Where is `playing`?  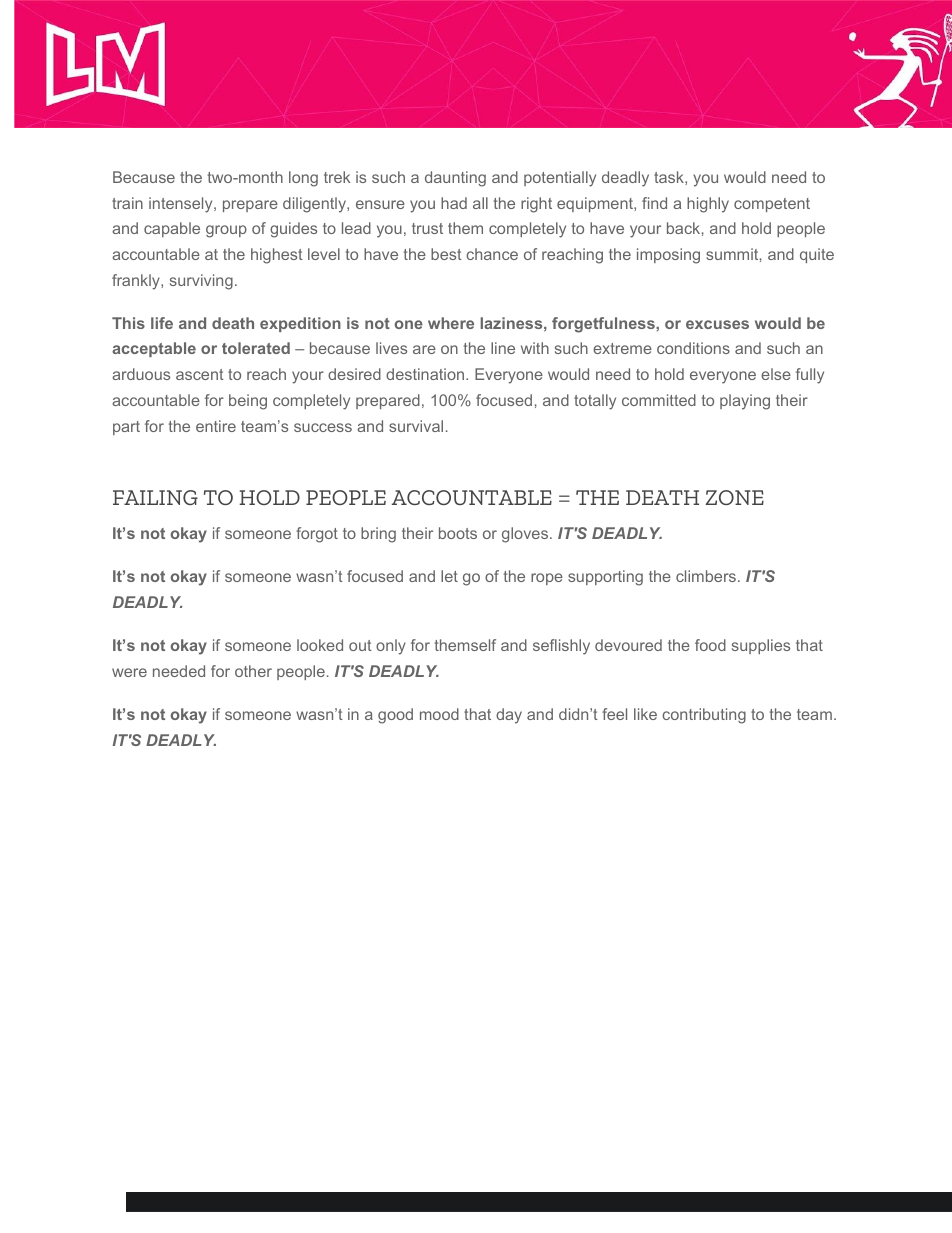 playing is located at coordinates (745, 402).
